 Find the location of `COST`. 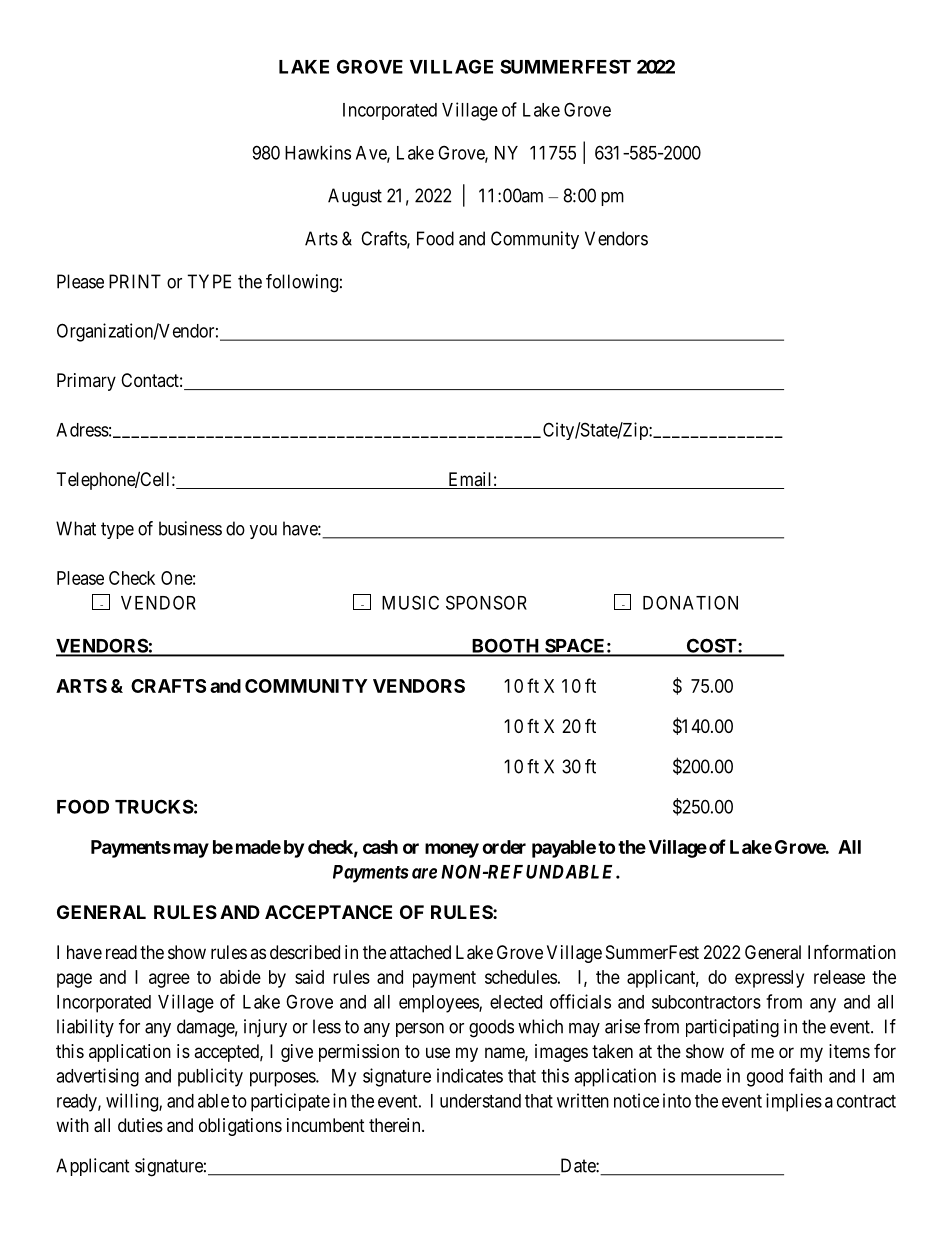

COST is located at coordinates (712, 647).
